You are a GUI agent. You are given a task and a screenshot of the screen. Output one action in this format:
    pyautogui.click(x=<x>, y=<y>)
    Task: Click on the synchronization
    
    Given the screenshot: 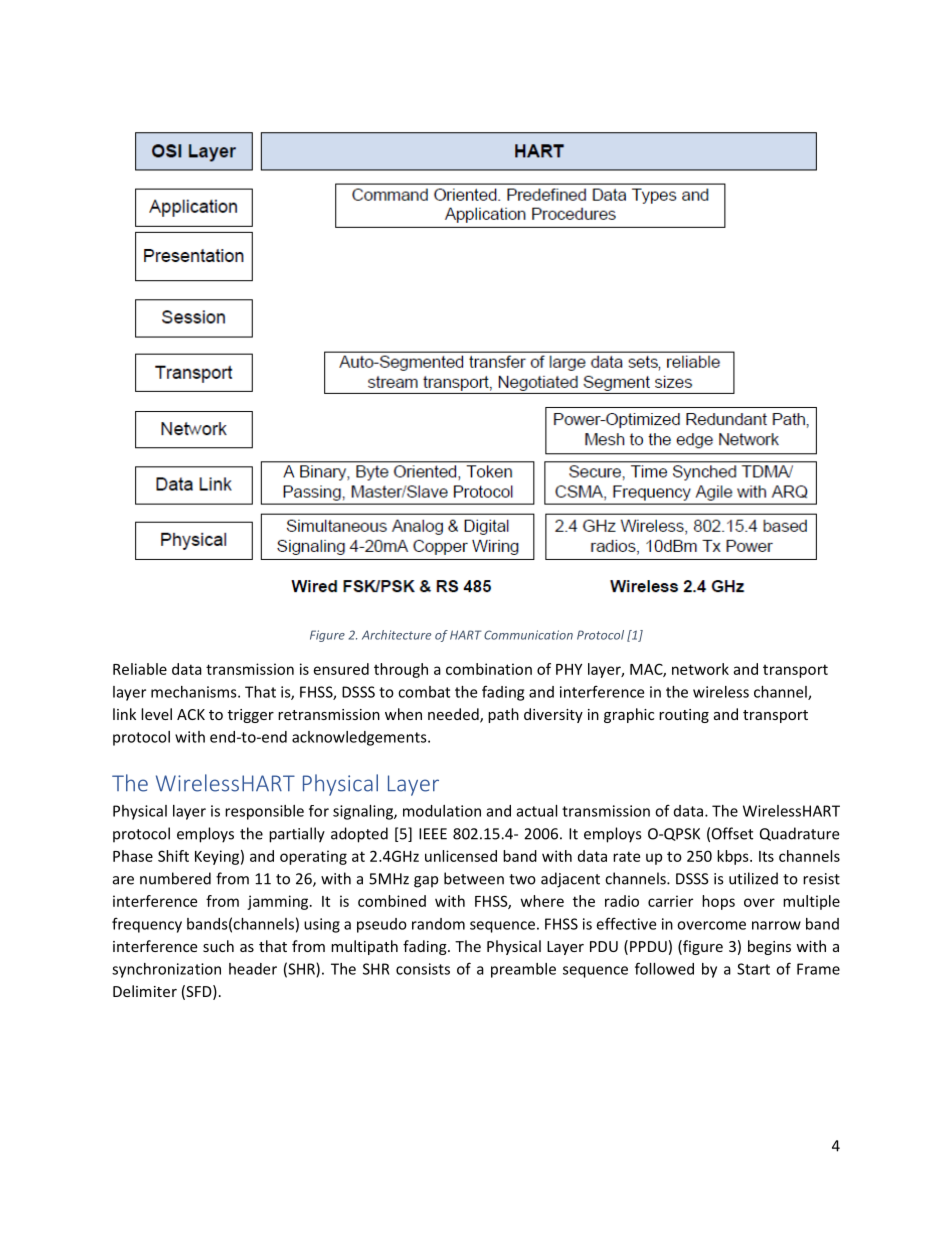 What is the action you would take?
    pyautogui.click(x=166, y=970)
